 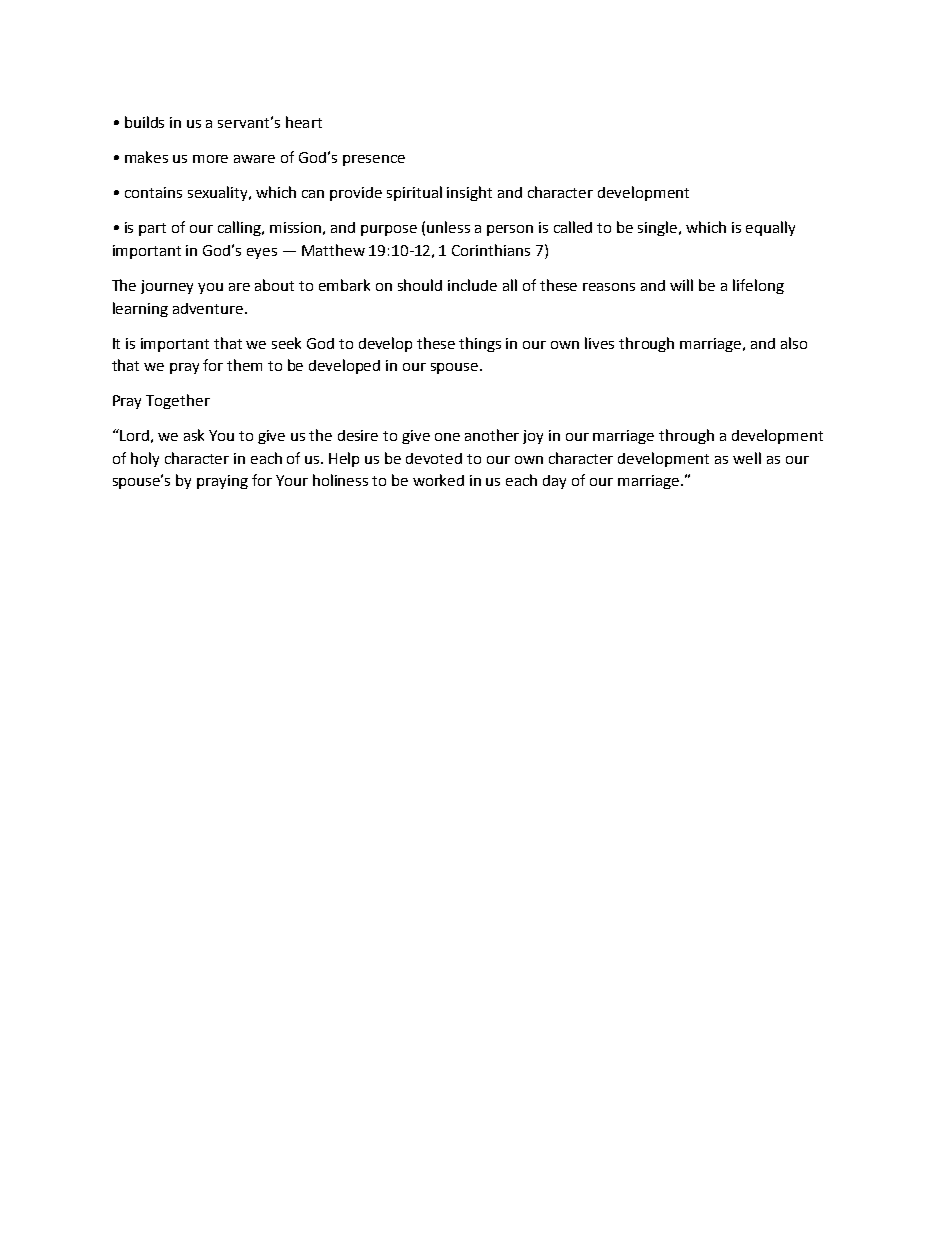 I want to click on things, so click(x=480, y=344).
